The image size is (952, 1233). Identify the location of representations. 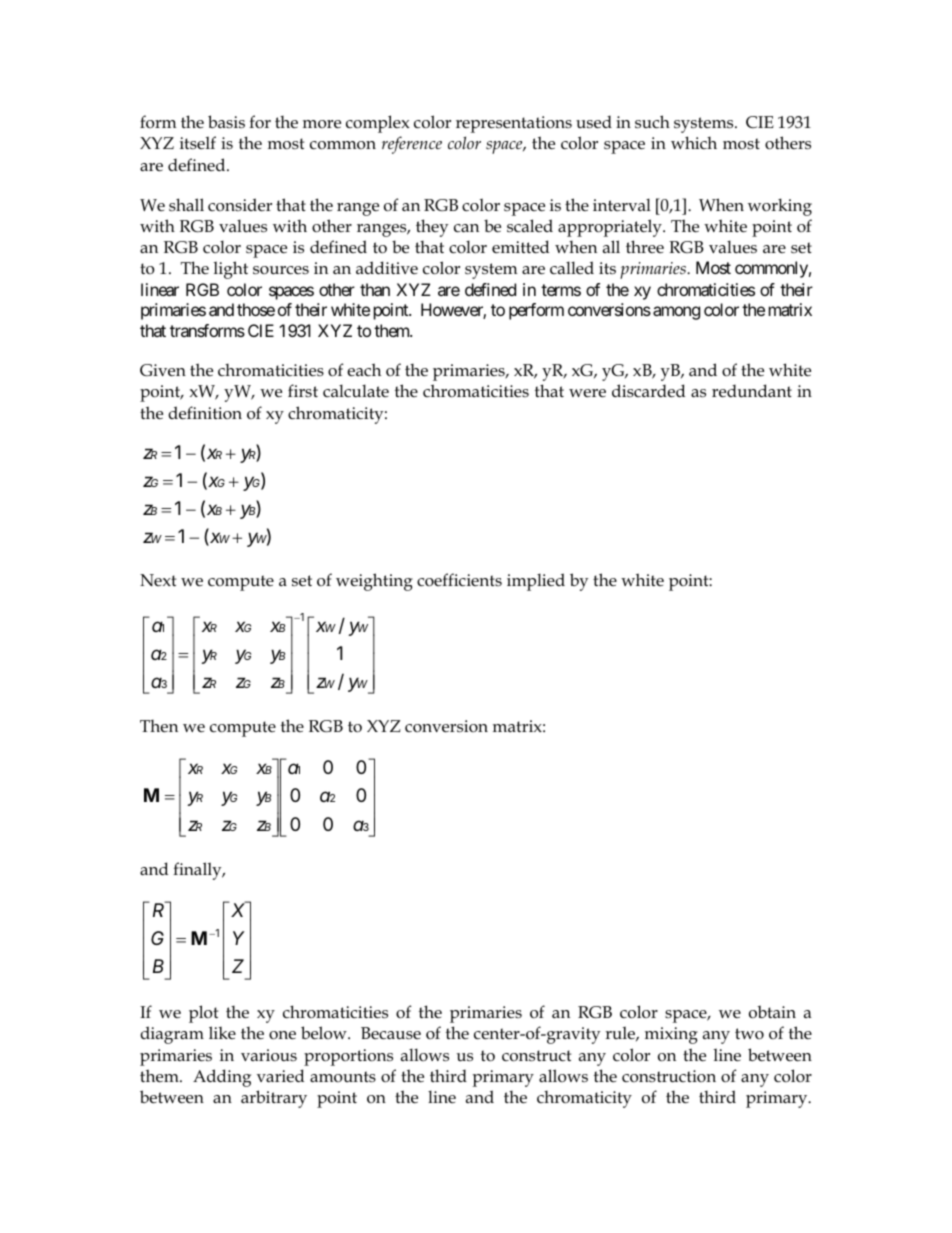
(514, 124).
